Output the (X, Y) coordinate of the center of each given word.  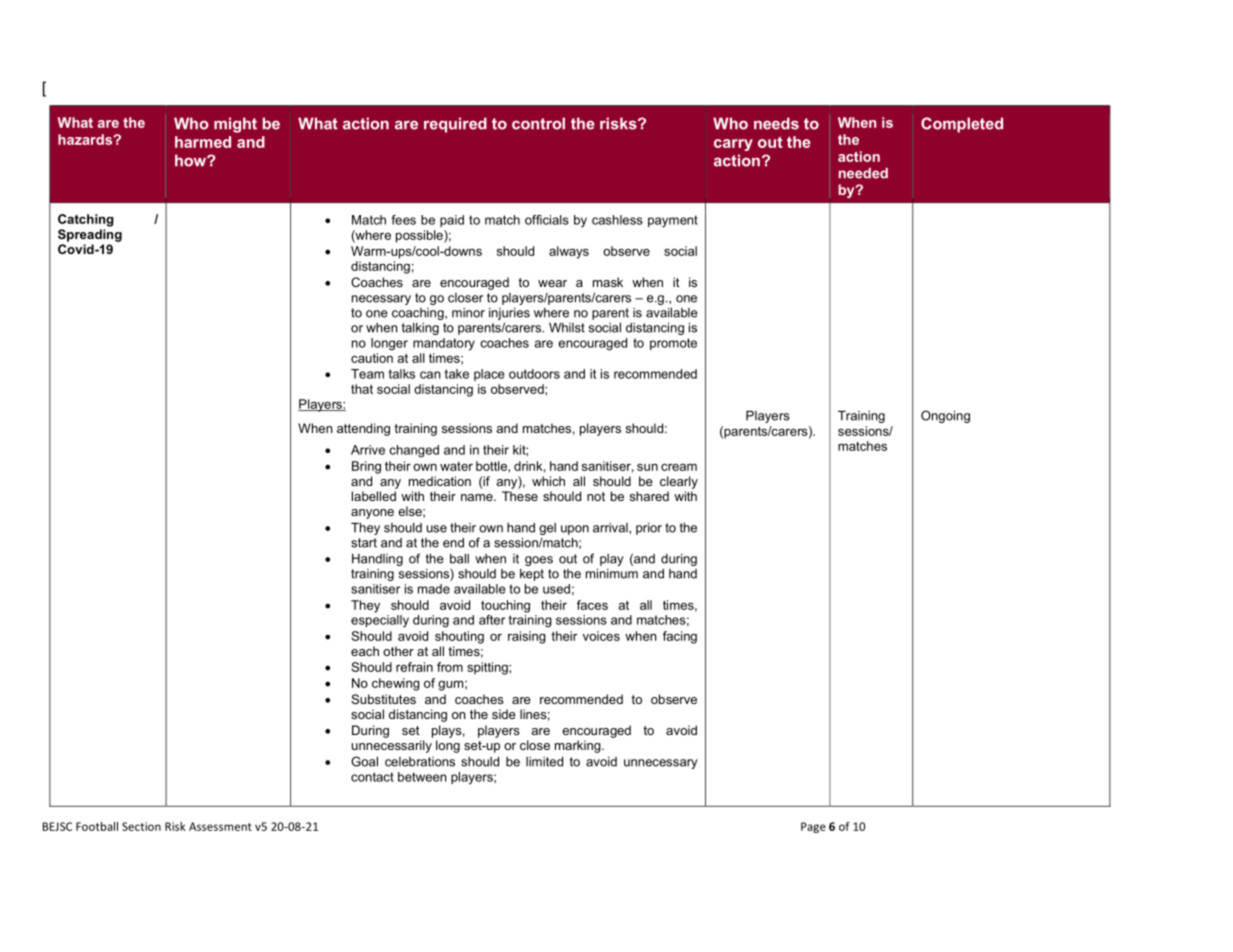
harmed (203, 142)
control (538, 123)
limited (544, 762)
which (548, 481)
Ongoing (945, 416)
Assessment (220, 826)
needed (863, 173)
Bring (366, 467)
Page (813, 827)
